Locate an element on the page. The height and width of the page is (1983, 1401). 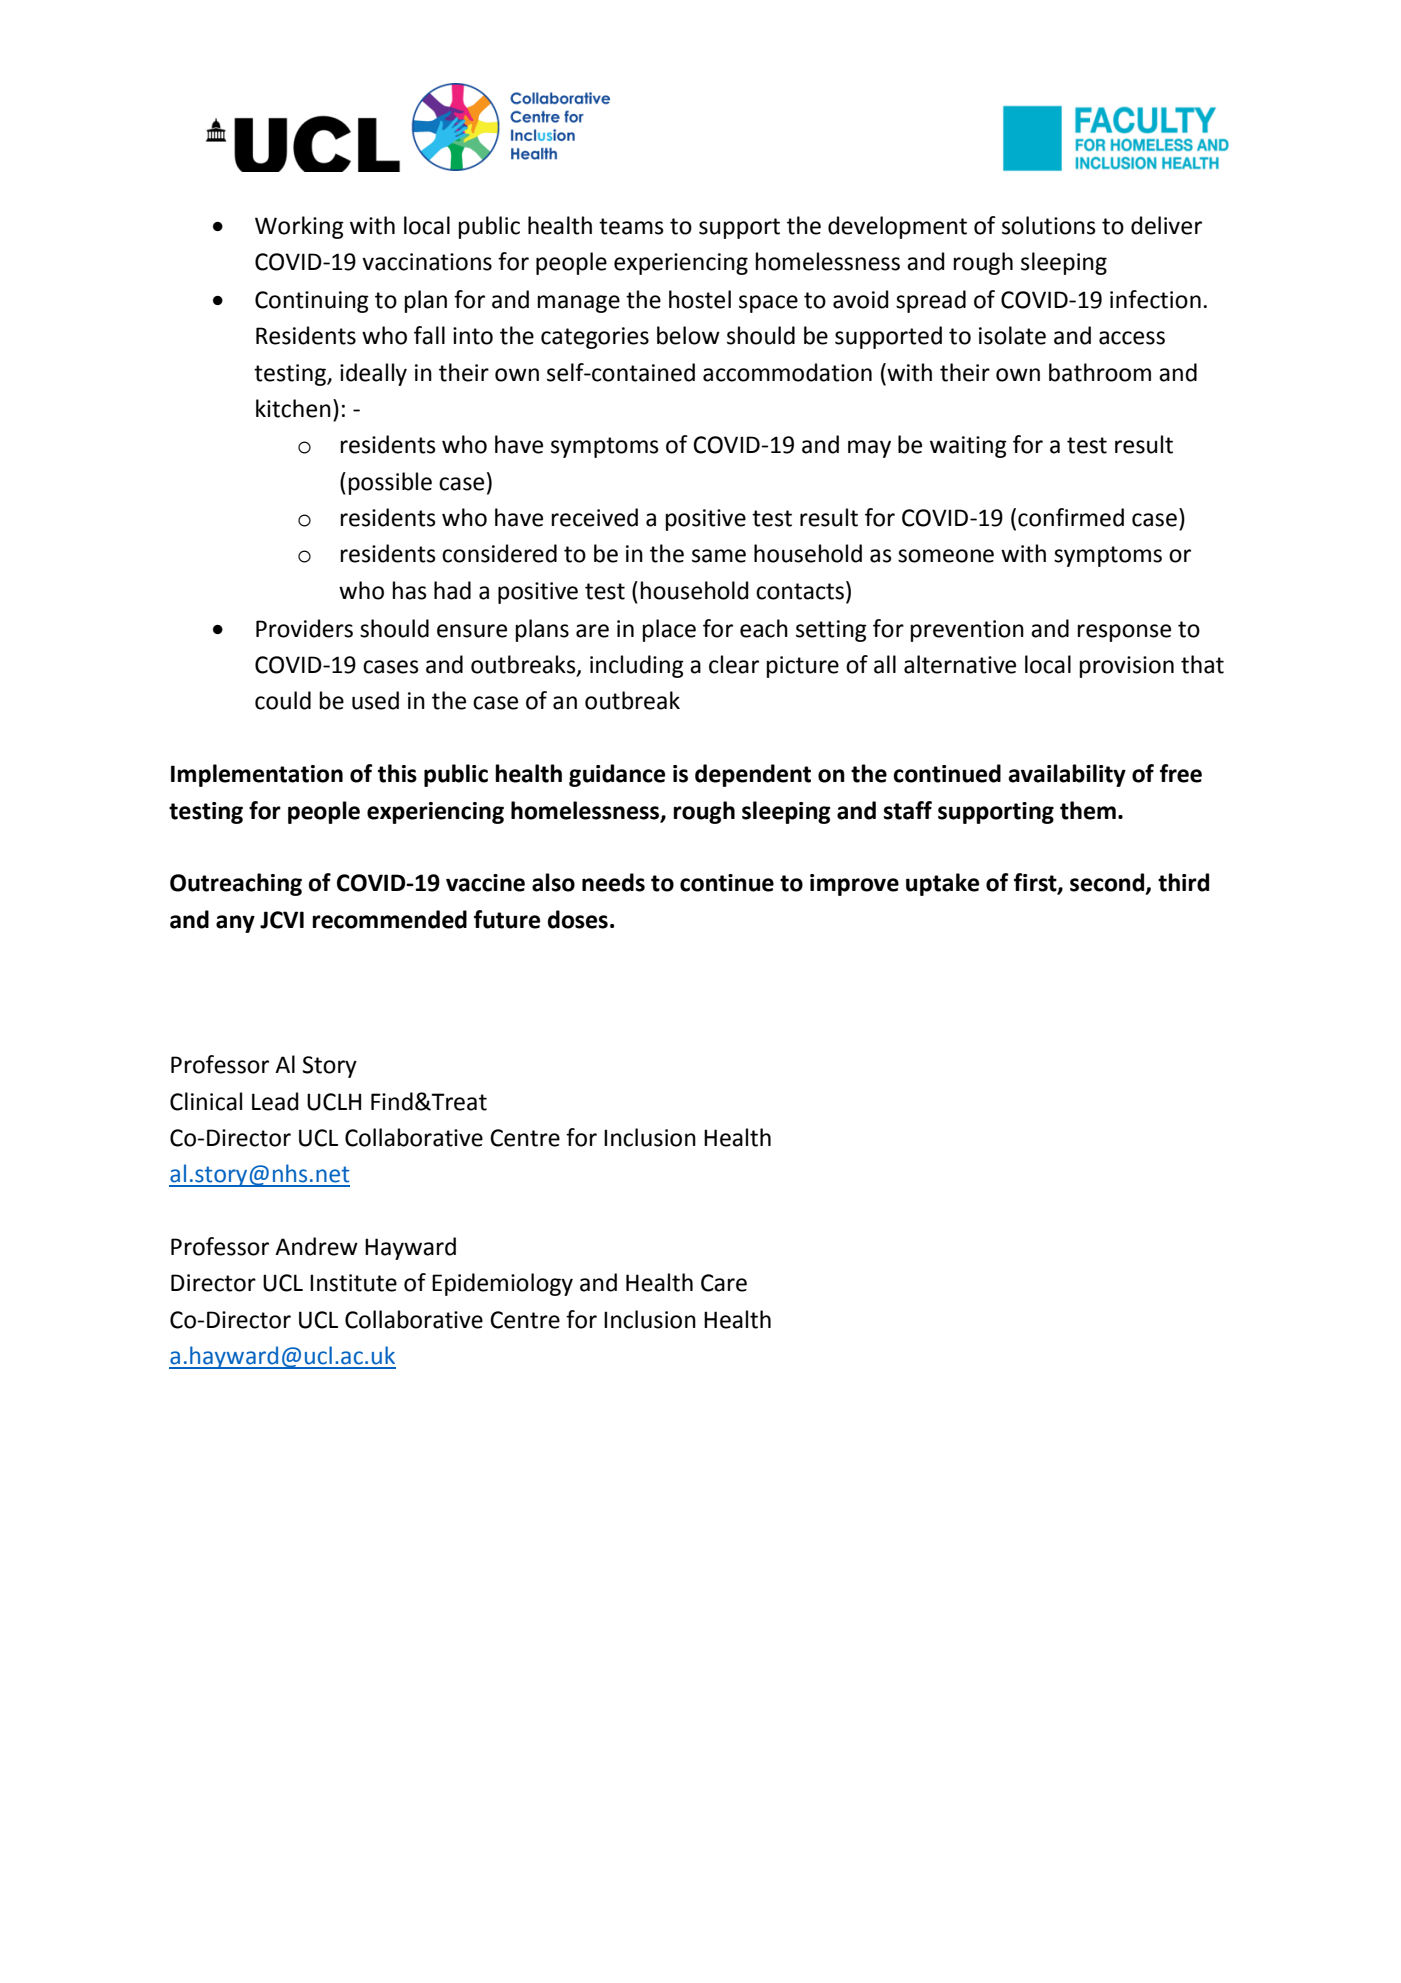
Care is located at coordinates (724, 1283).
